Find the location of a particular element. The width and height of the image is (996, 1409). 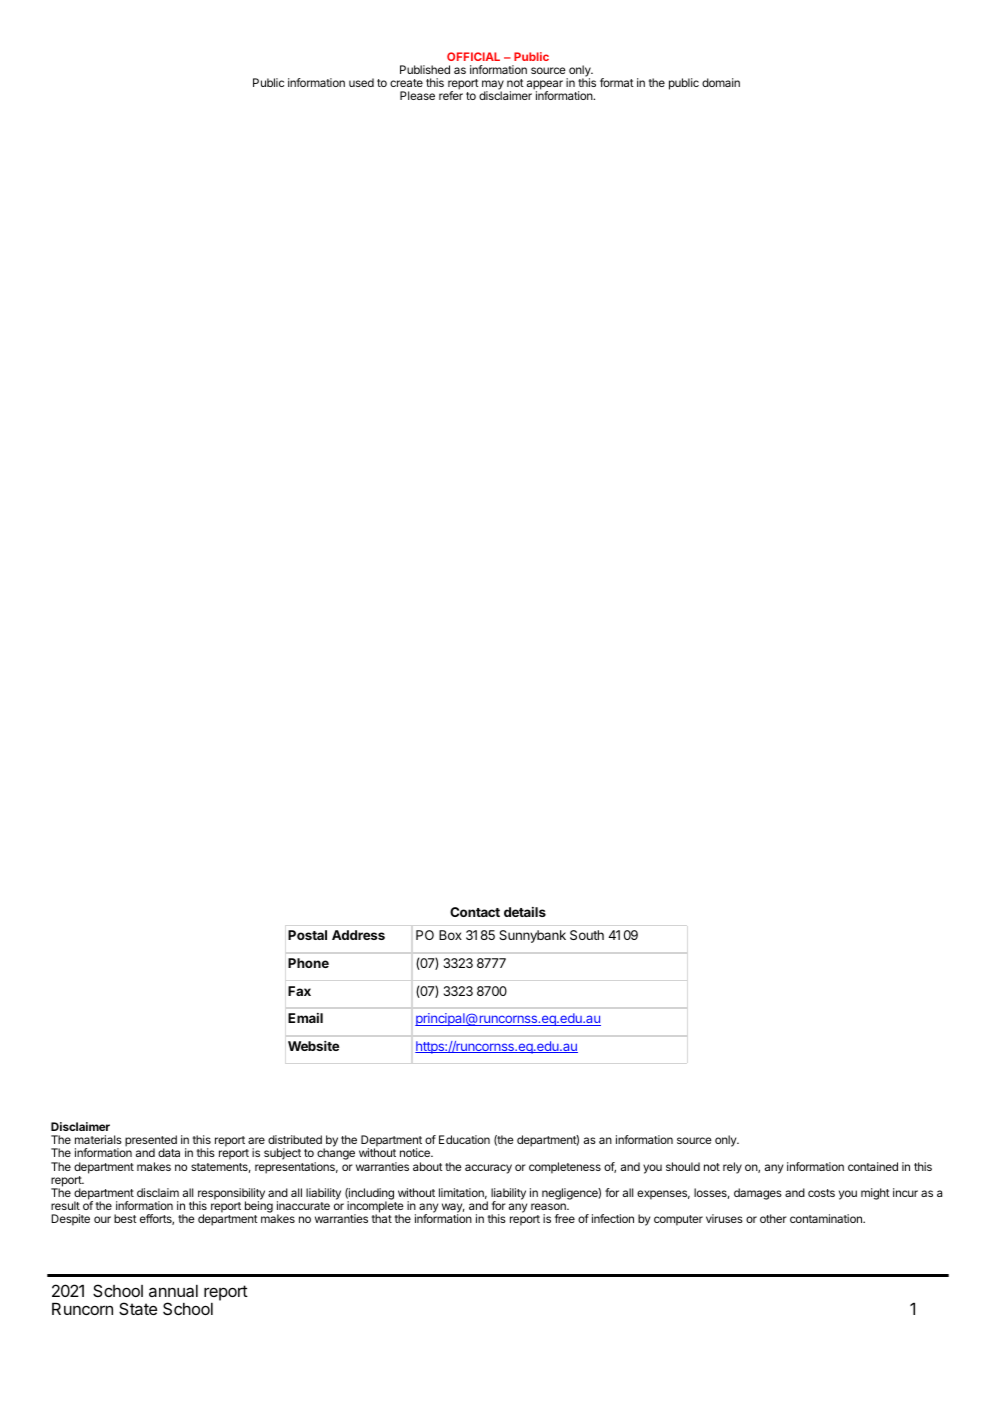

create is located at coordinates (406, 83).
